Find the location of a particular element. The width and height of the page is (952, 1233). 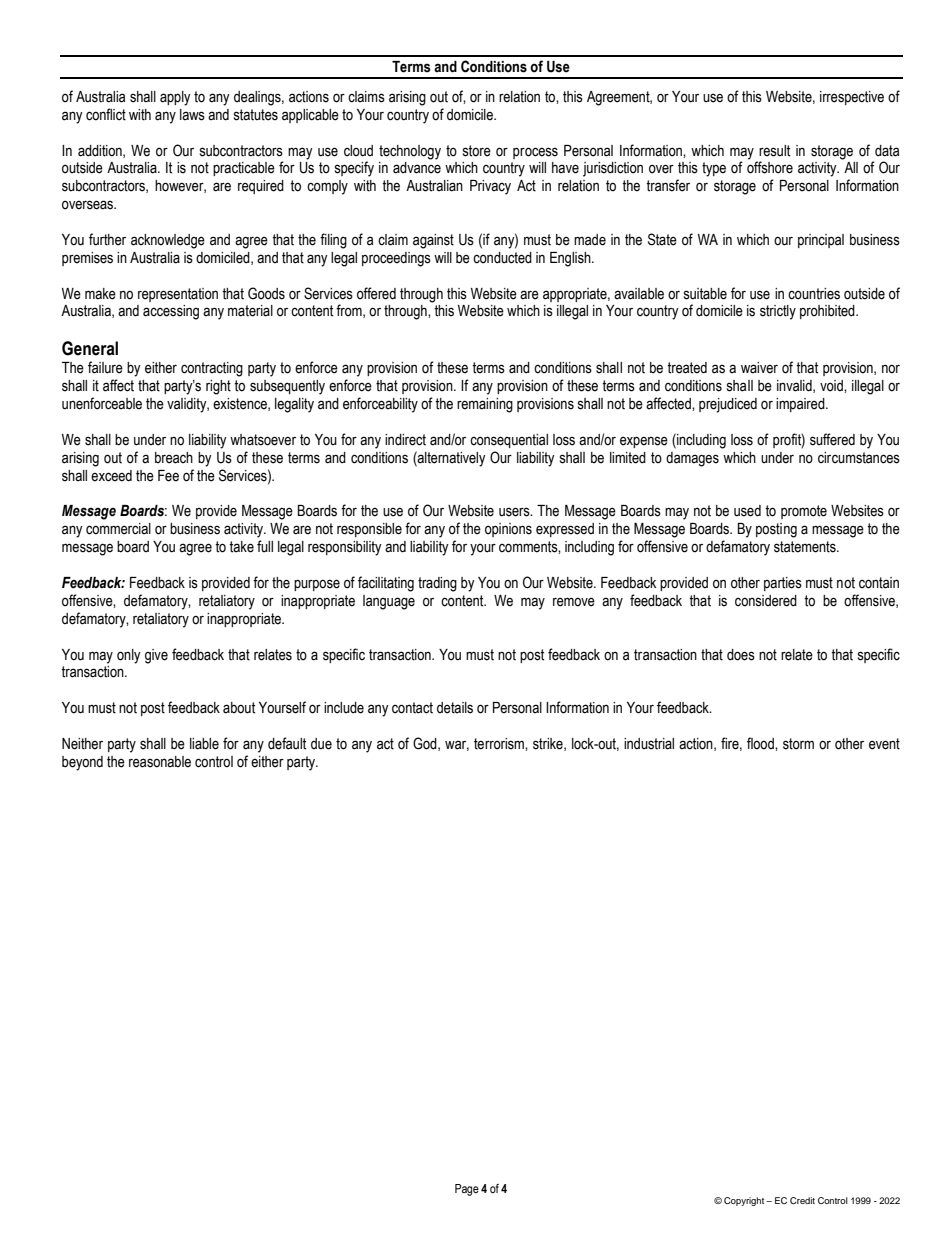

laws is located at coordinates (192, 115).
